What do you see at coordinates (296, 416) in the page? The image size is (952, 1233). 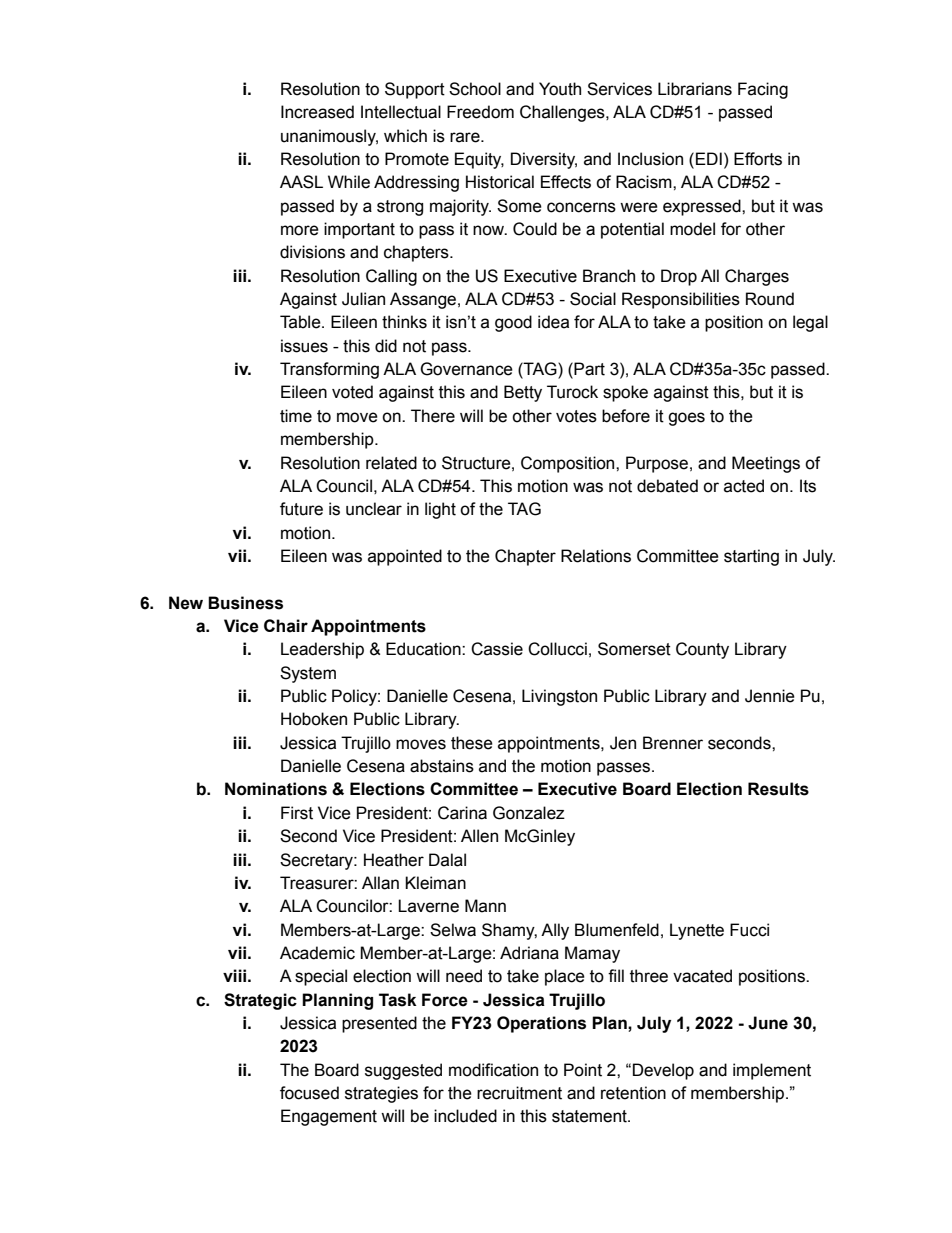 I see `time` at bounding box center [296, 416].
